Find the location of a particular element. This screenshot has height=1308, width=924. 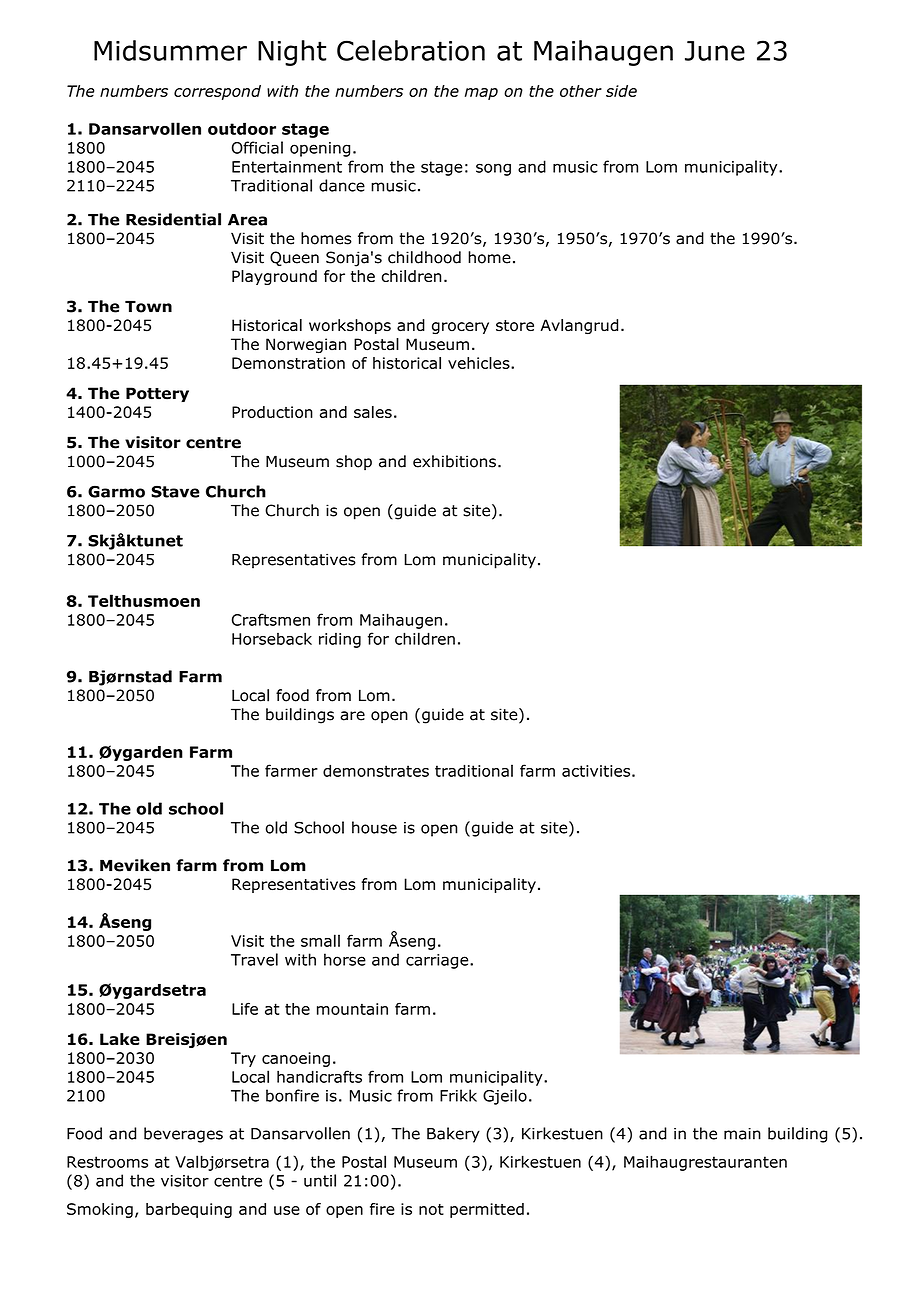

Stave is located at coordinates (175, 492).
